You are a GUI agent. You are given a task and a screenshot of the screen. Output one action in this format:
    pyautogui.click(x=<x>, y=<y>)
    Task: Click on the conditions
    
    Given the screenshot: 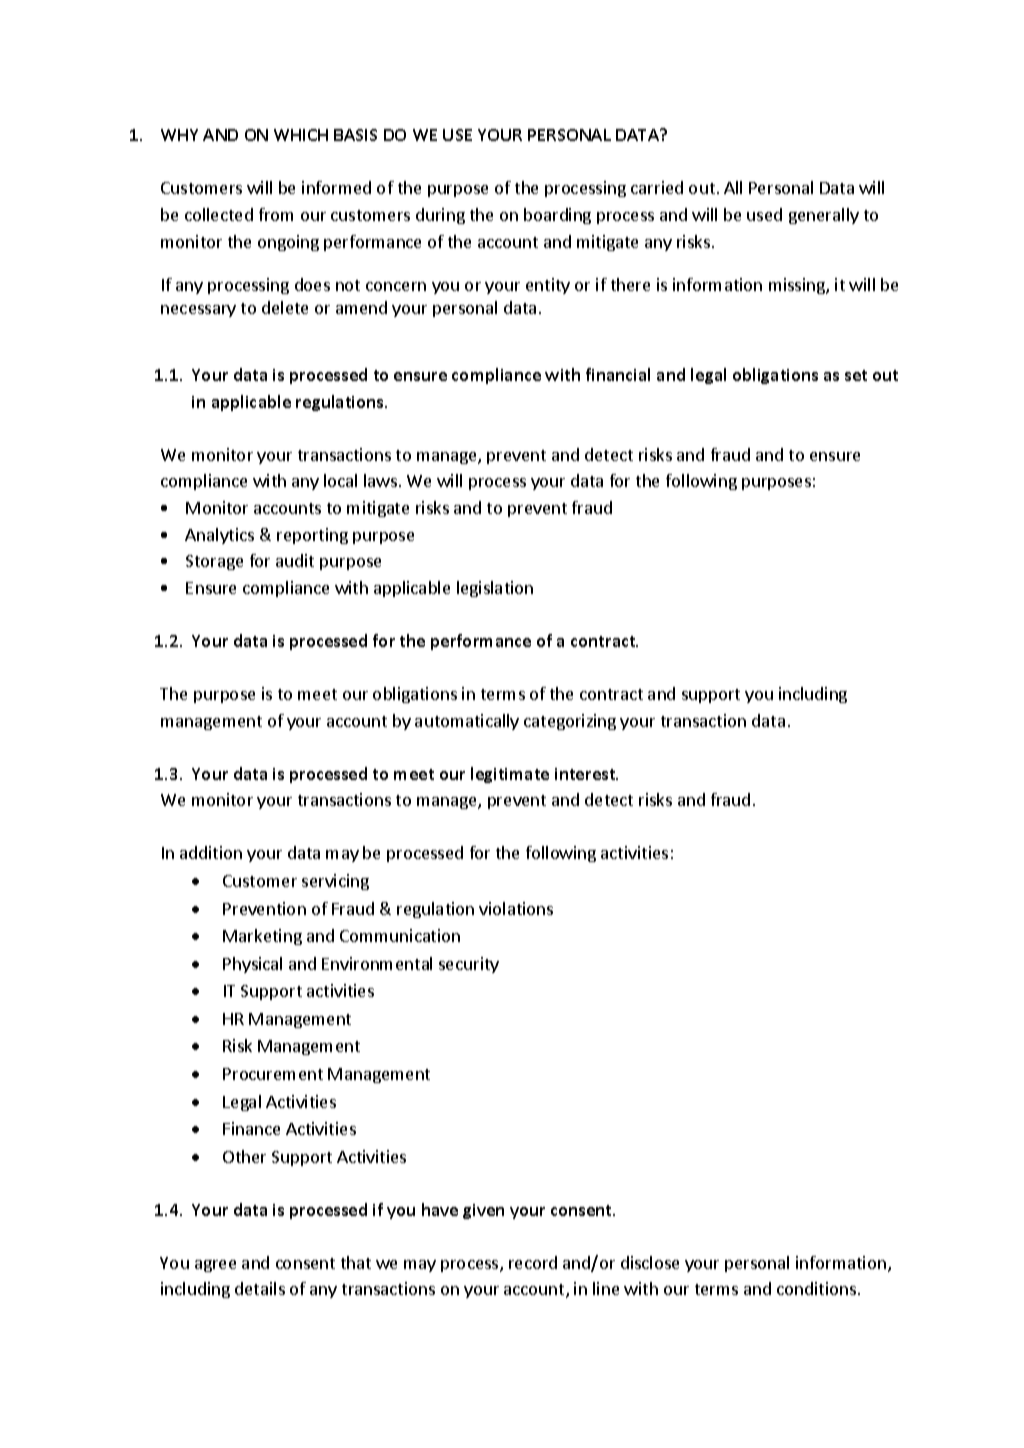 What is the action you would take?
    pyautogui.click(x=818, y=1288)
